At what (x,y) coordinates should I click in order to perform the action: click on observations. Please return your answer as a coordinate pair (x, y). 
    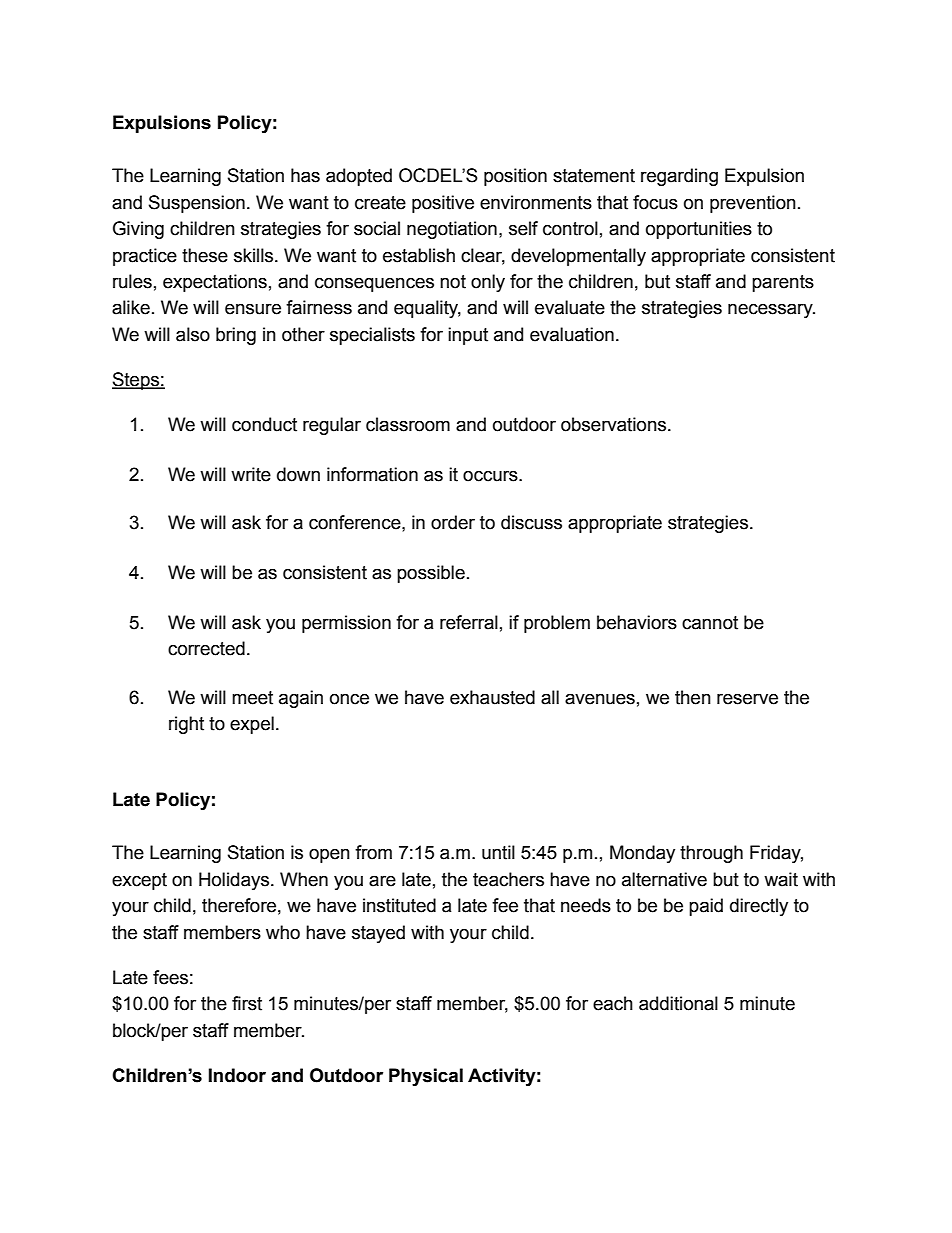
    Looking at the image, I should click on (613, 424).
